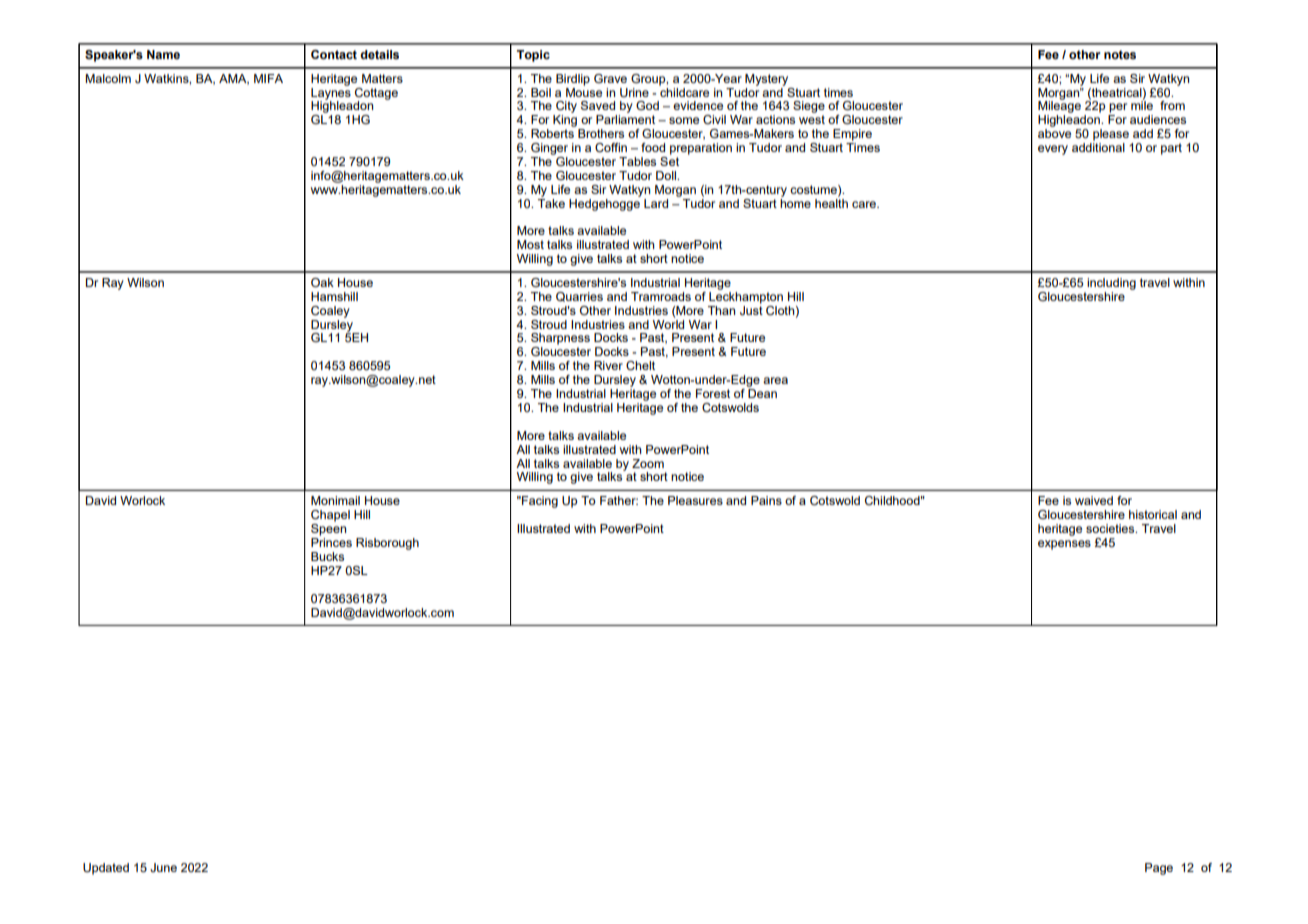  What do you see at coordinates (668, 323) in the page?
I see `World` at bounding box center [668, 323].
